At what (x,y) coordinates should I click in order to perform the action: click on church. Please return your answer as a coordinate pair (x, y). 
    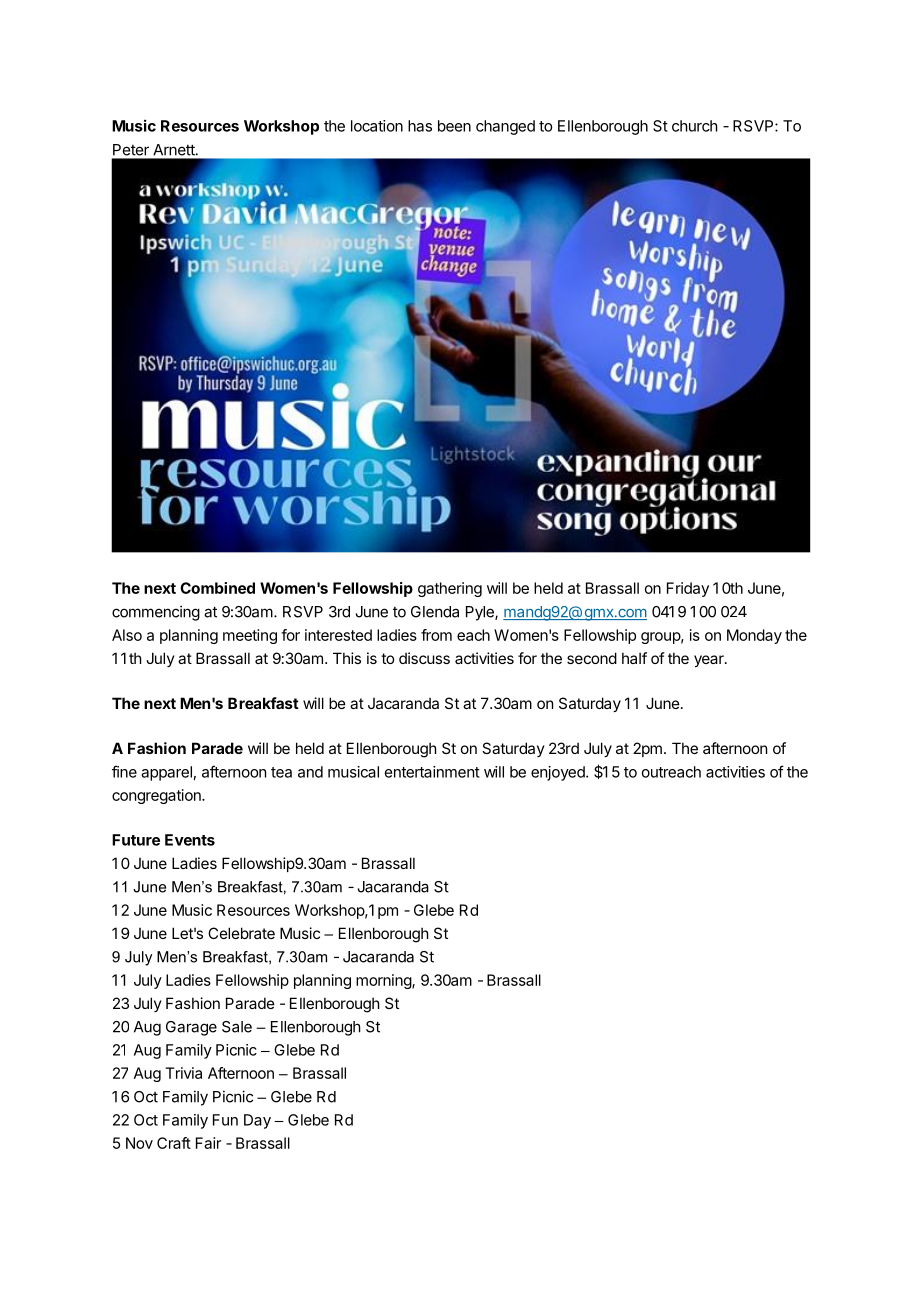
    Looking at the image, I should click on (695, 126).
